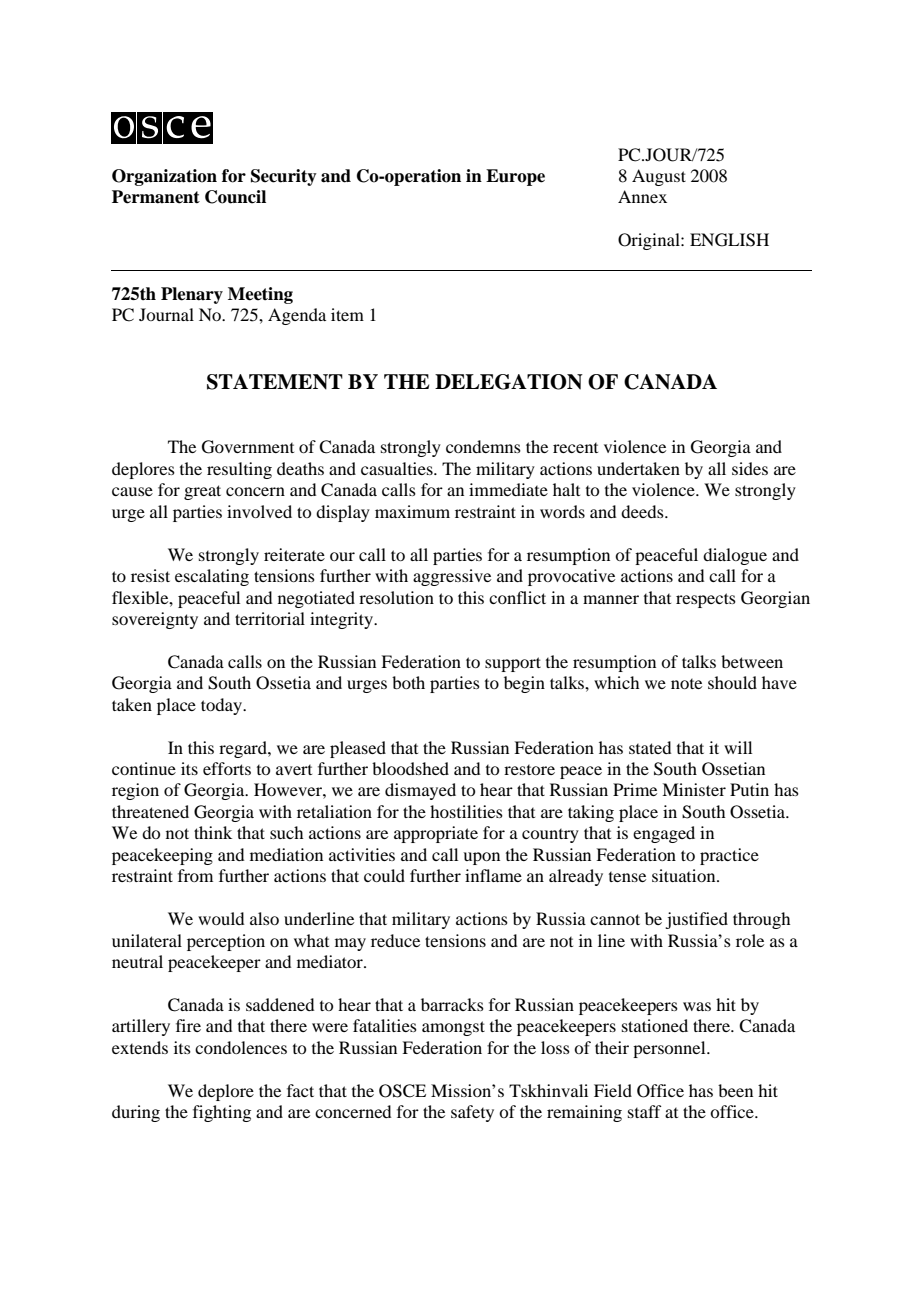  What do you see at coordinates (155, 620) in the screenshot?
I see `sovereignty` at bounding box center [155, 620].
